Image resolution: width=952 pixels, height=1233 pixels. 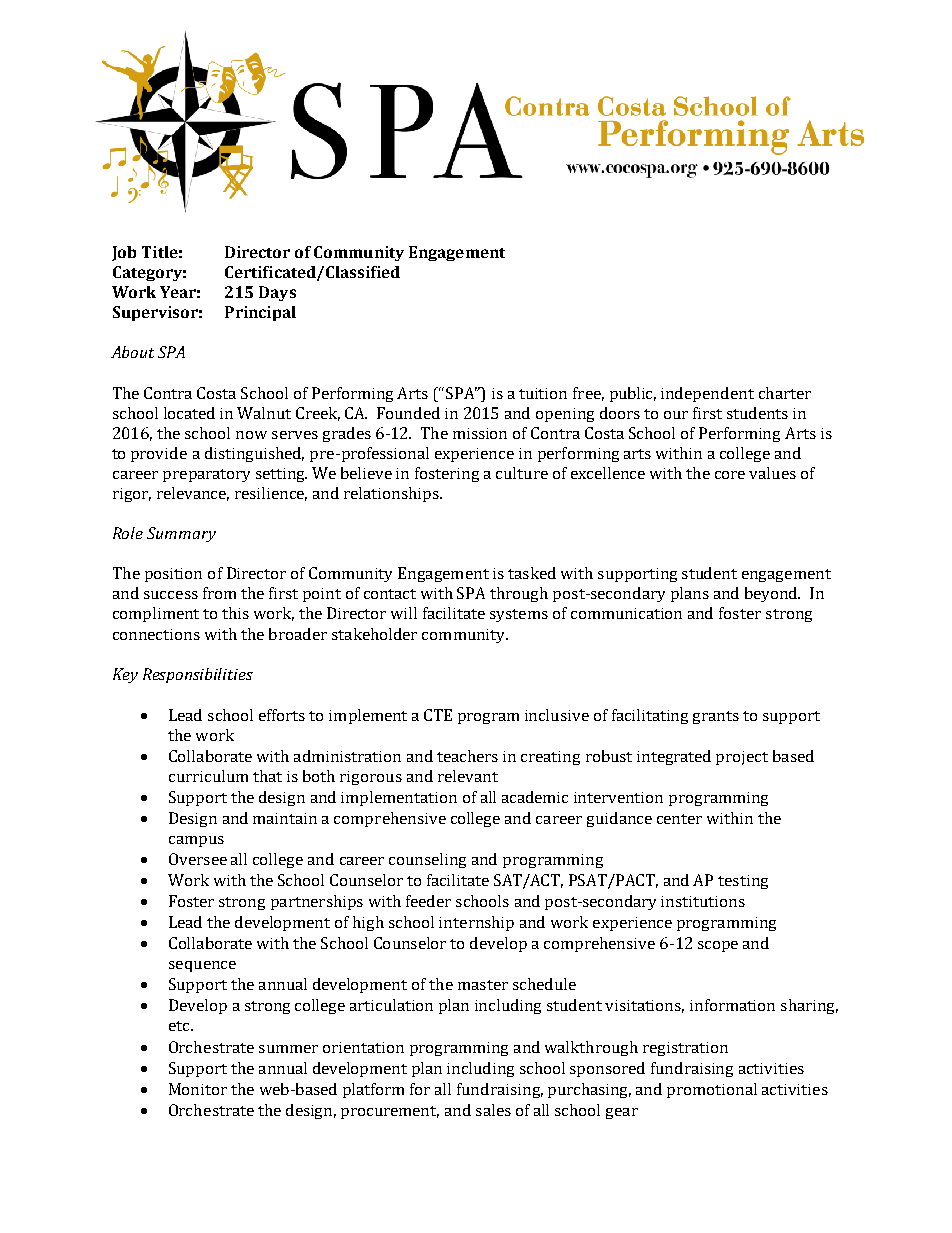 What do you see at coordinates (198, 1089) in the screenshot?
I see `Monitor` at bounding box center [198, 1089].
